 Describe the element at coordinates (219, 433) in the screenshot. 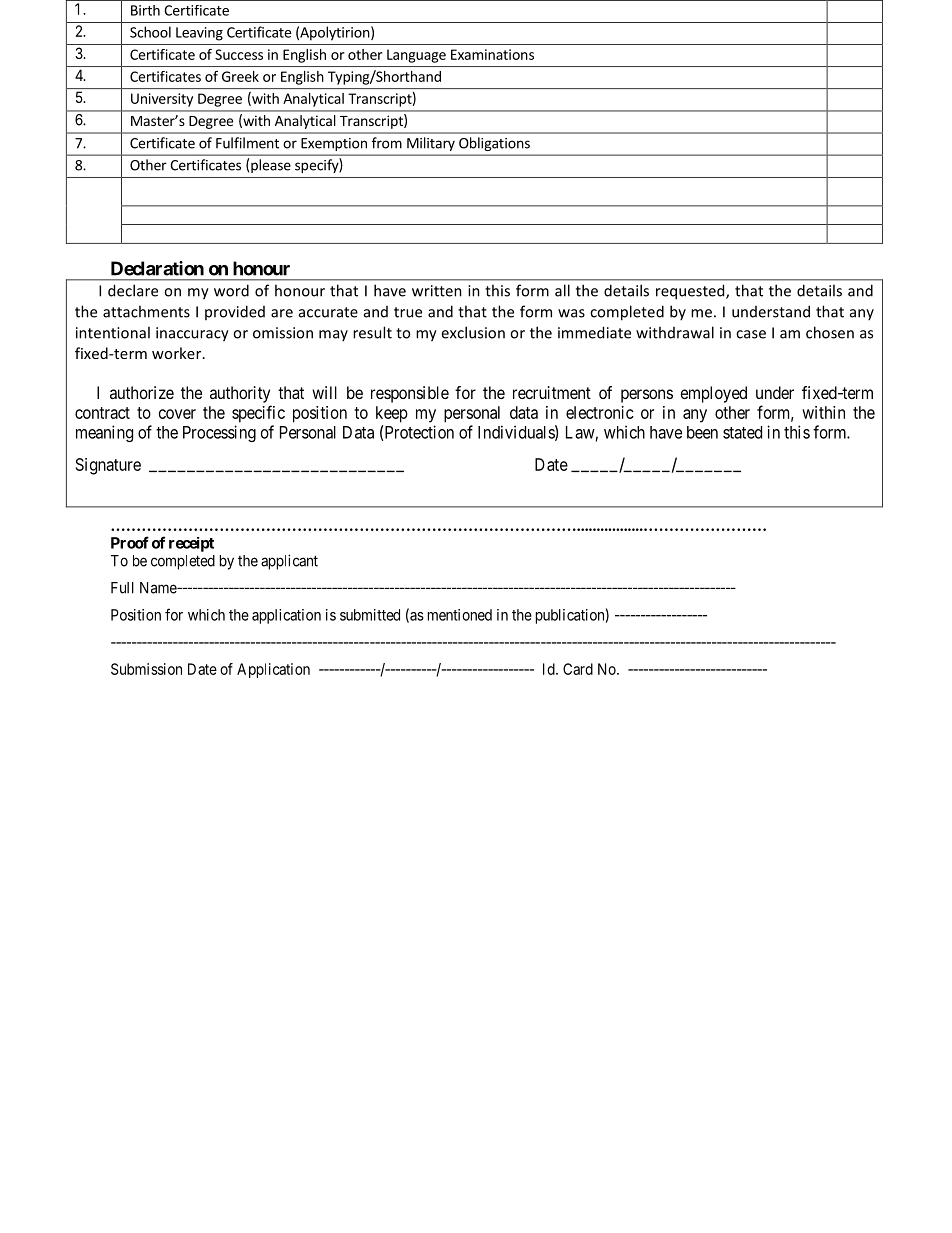

I see `Processing` at that location.
